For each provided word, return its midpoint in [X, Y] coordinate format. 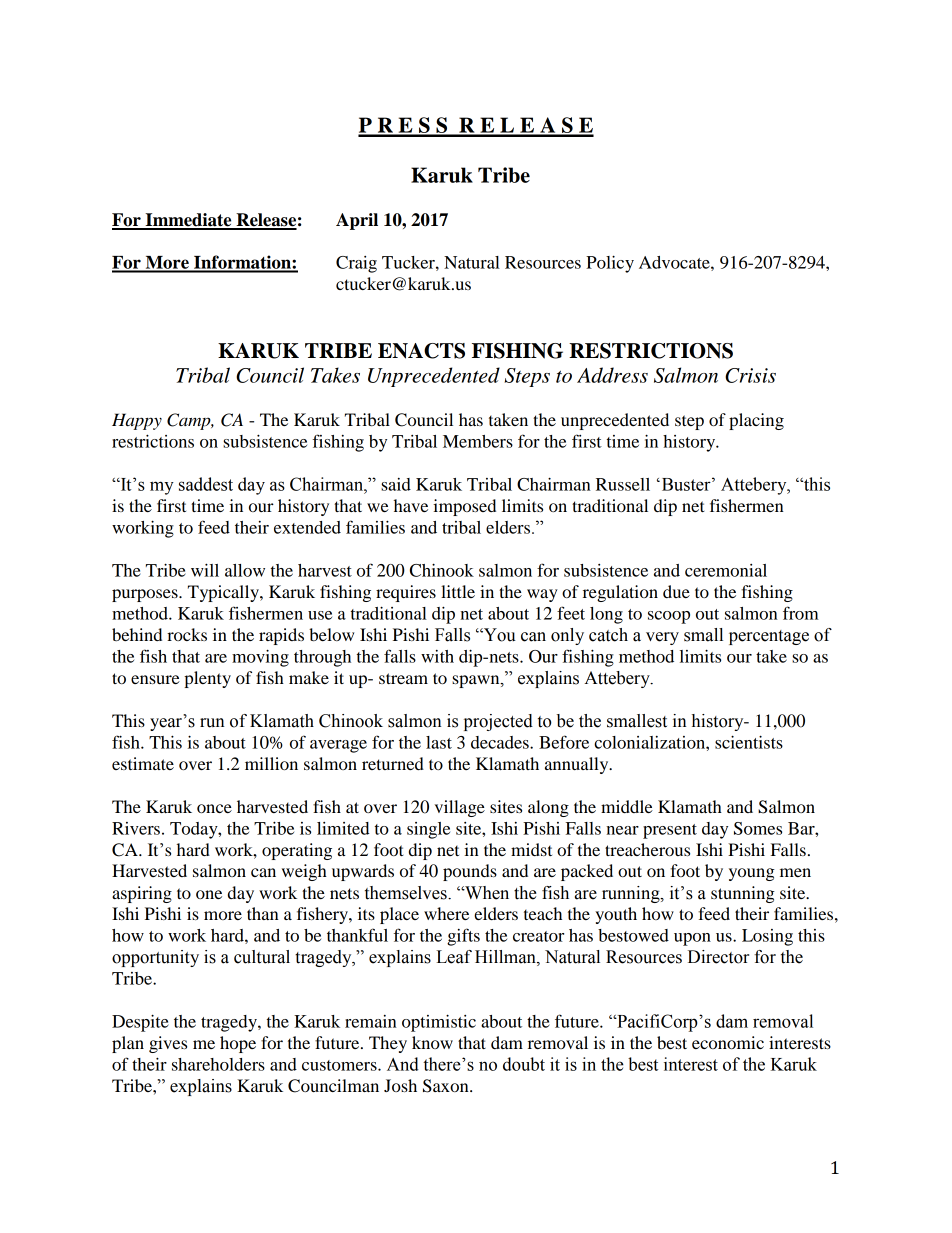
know [432, 1042]
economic [728, 1042]
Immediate [188, 221]
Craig [356, 264]
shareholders [218, 1064]
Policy [610, 264]
